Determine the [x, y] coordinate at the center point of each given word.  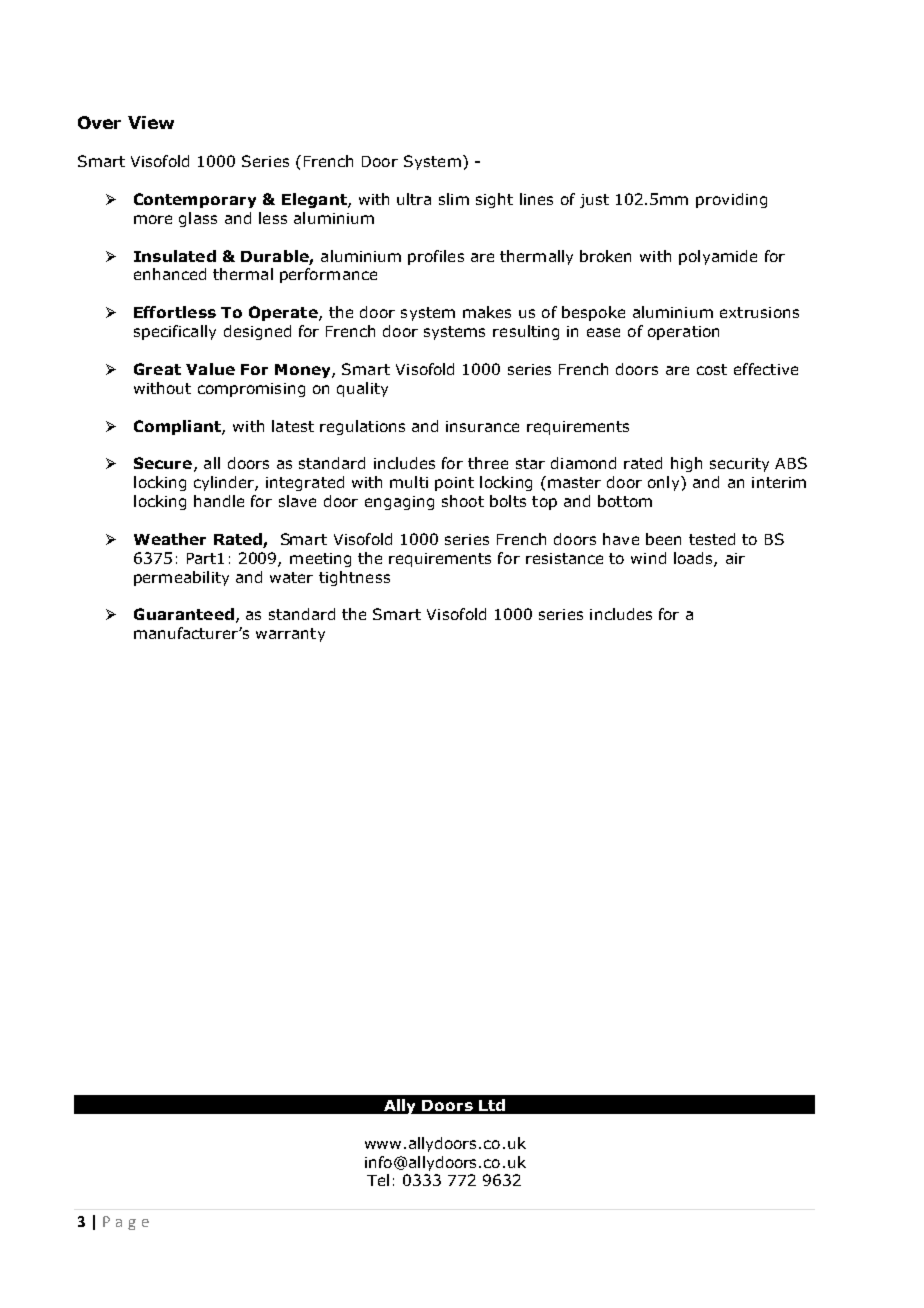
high [686, 464]
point [454, 484]
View [151, 122]
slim [454, 199]
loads [694, 559]
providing [731, 200]
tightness [354, 578]
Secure [163, 463]
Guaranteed [184, 614]
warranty [290, 635]
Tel [378, 1180]
